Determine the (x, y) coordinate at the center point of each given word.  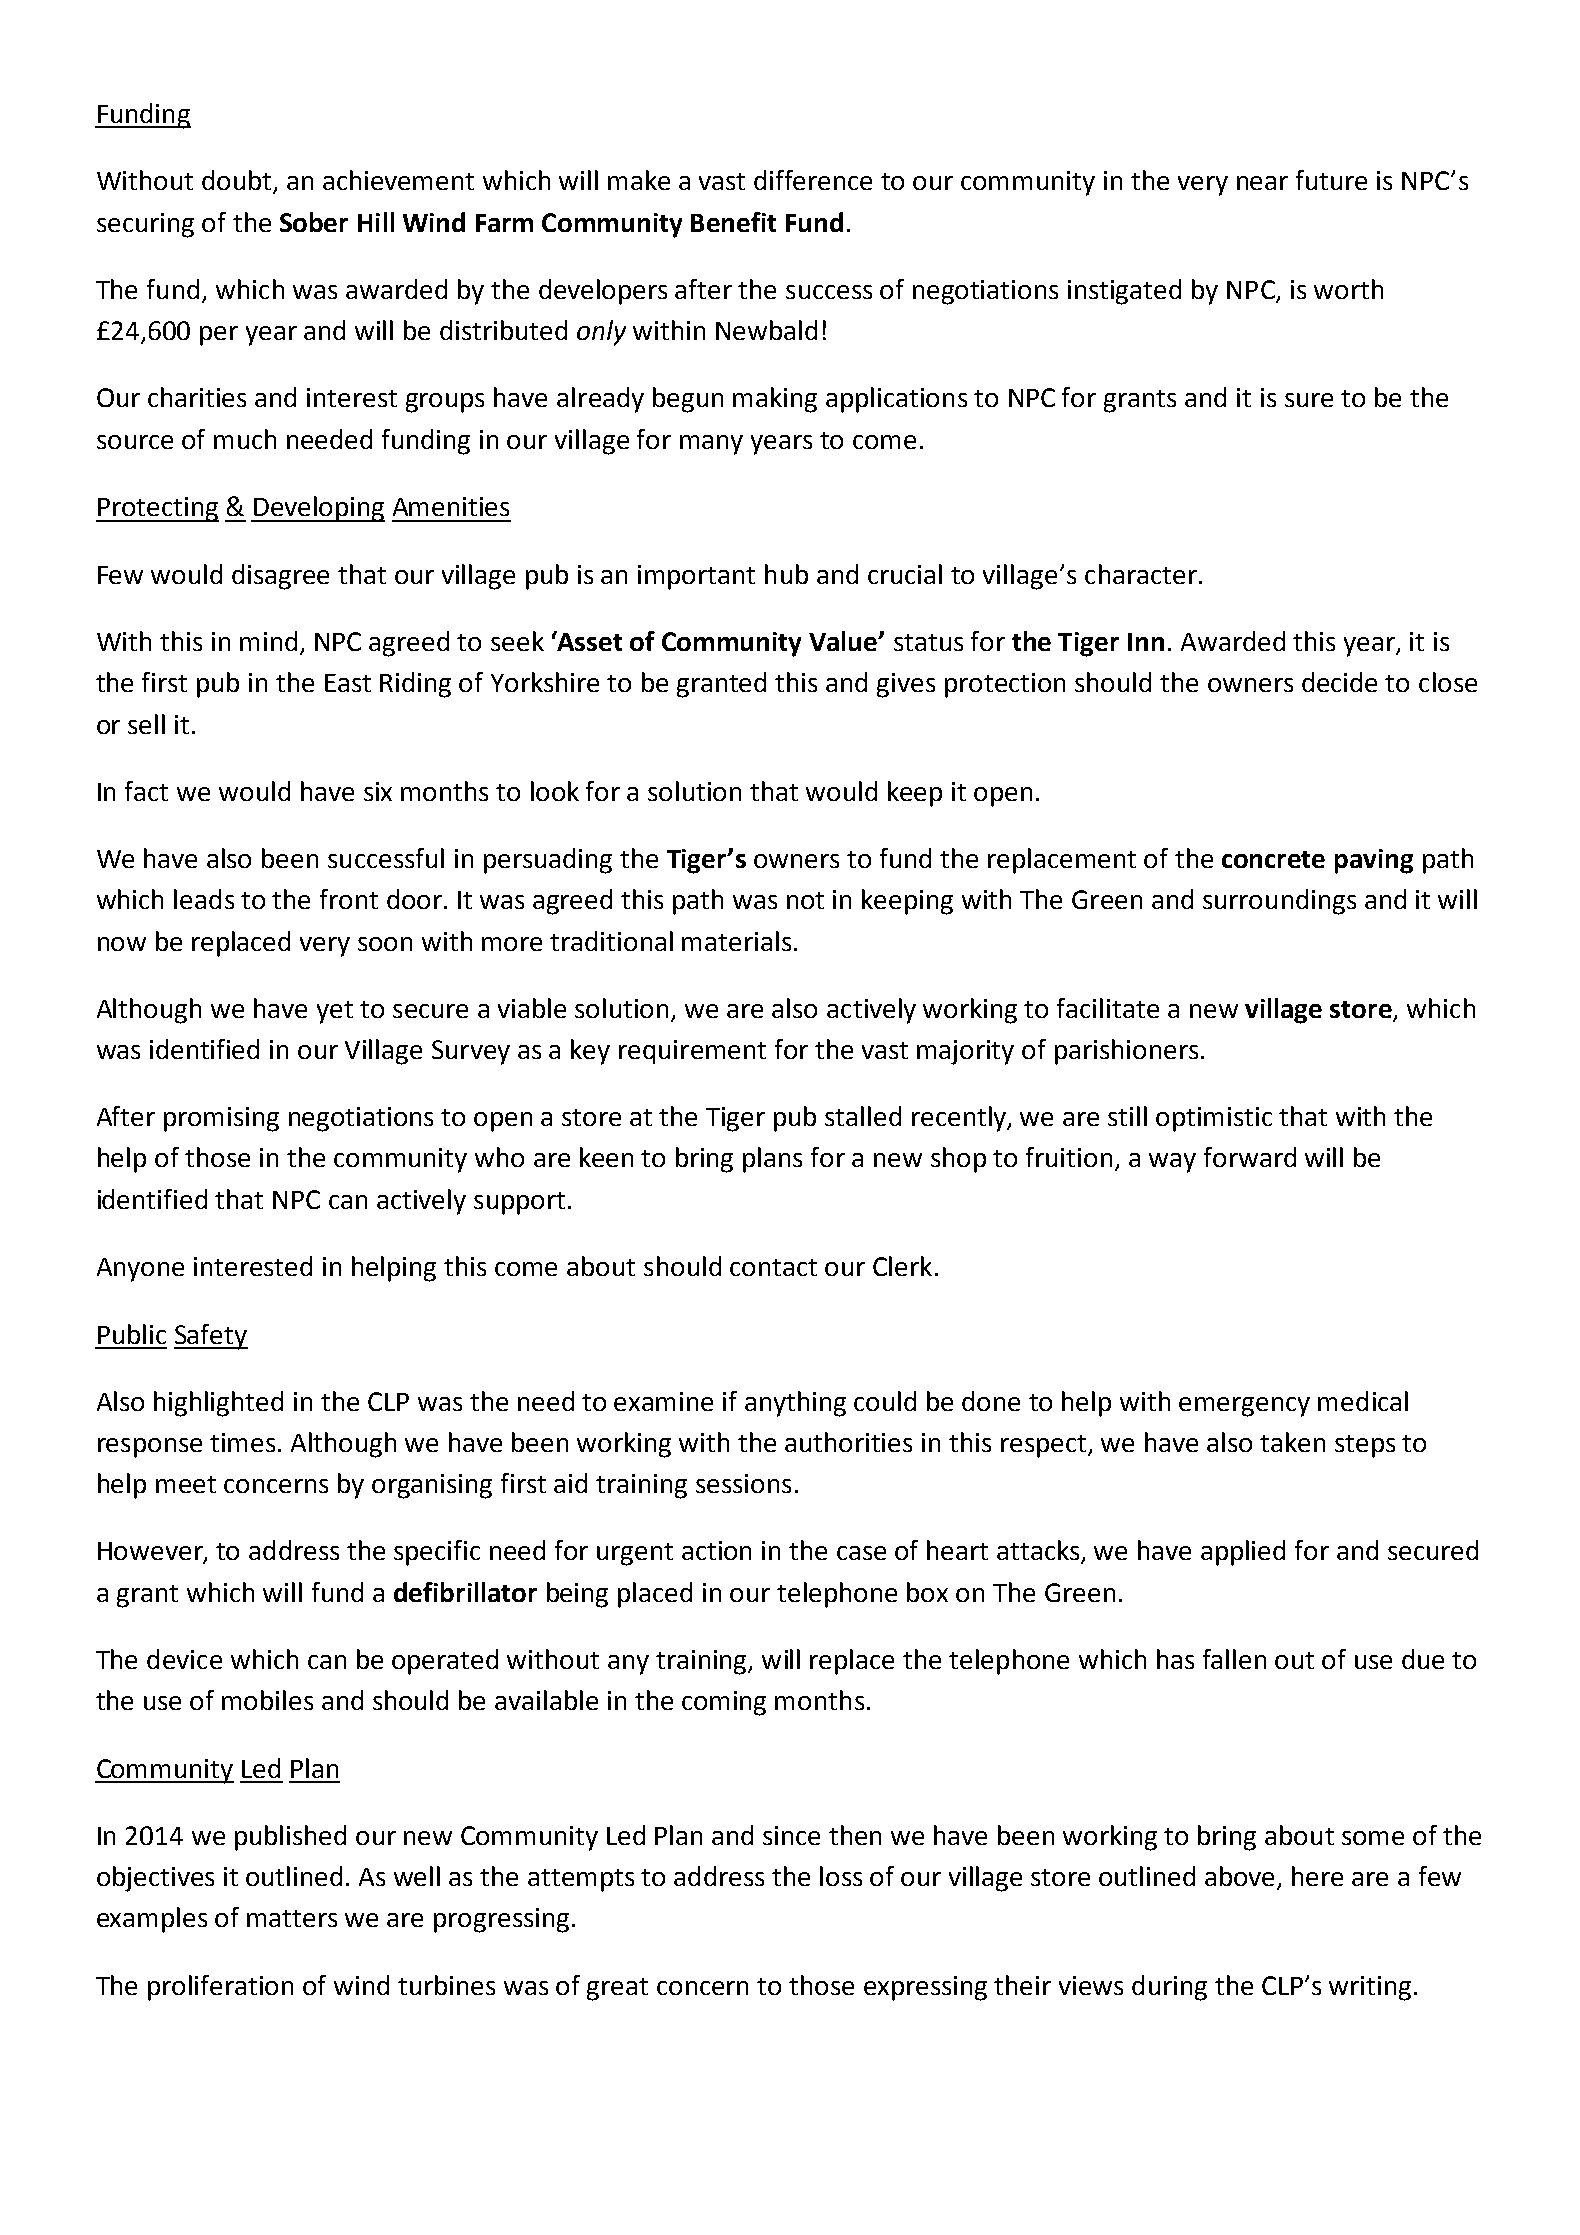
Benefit (733, 222)
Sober (314, 222)
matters (292, 1918)
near (1262, 183)
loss (841, 1876)
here (1317, 1876)
